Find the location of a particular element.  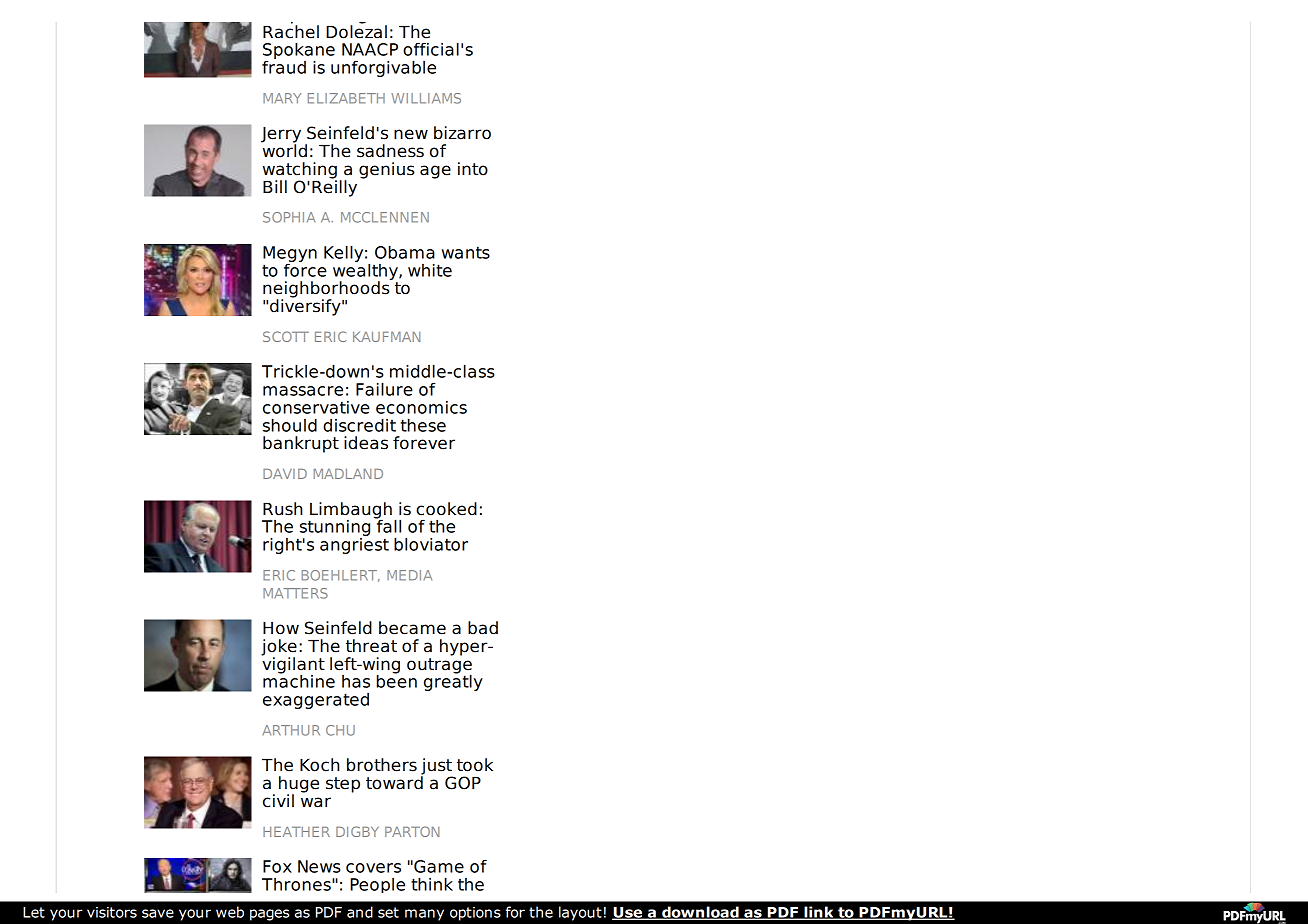

unforgivable is located at coordinates (383, 68).
